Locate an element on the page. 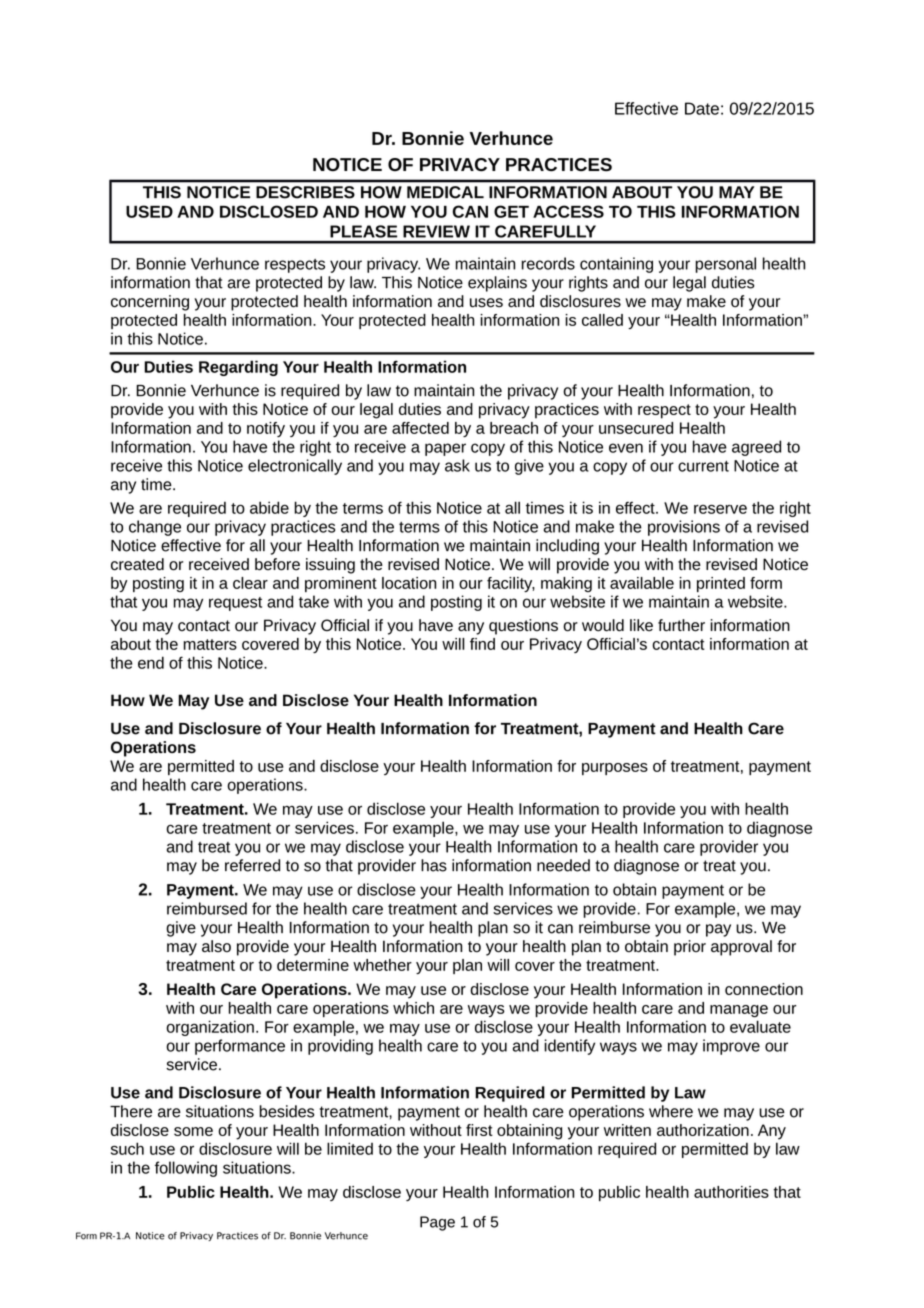  Date is located at coordinates (702, 108).
